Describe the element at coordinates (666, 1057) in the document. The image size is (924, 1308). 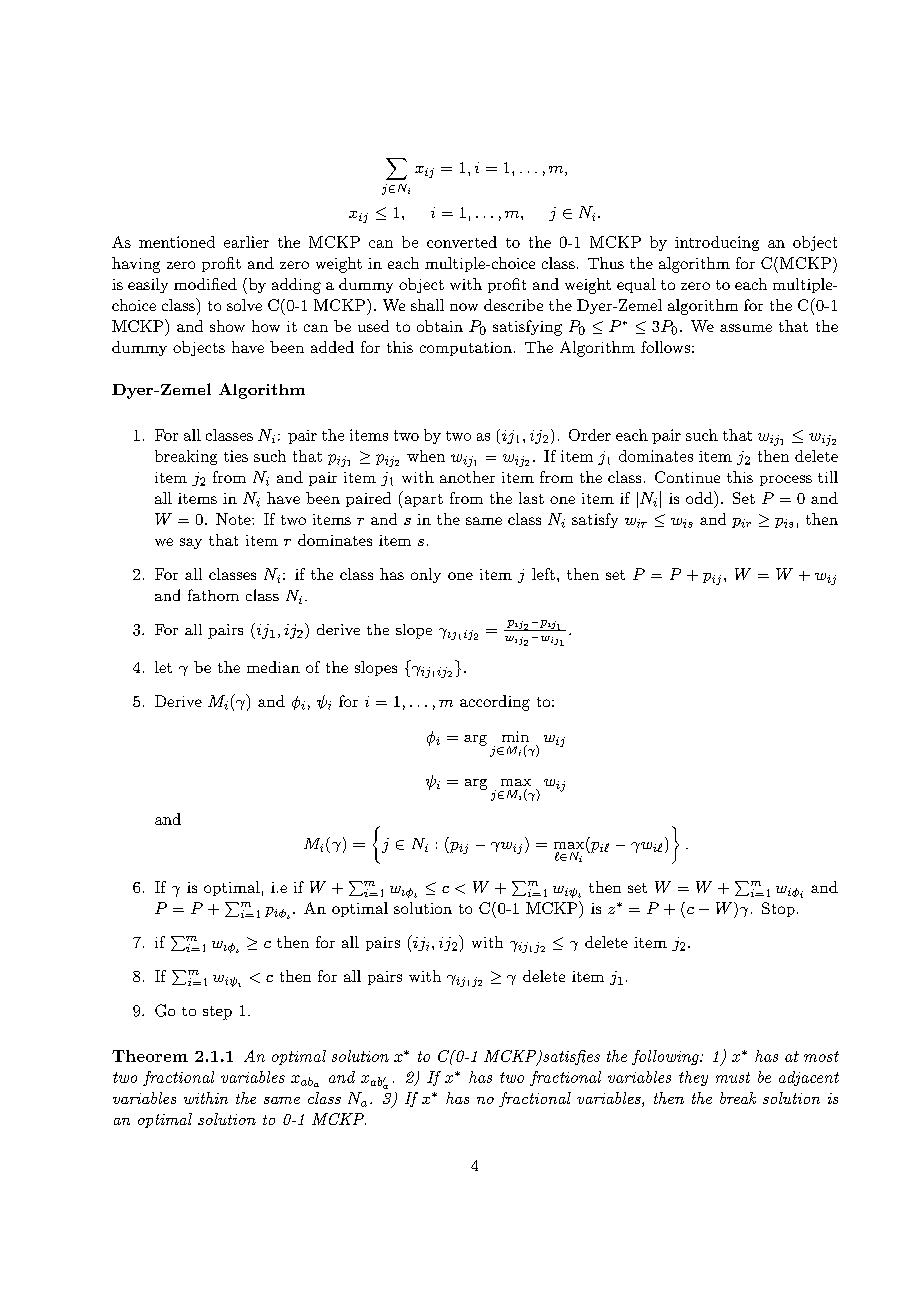
I see `following` at that location.
